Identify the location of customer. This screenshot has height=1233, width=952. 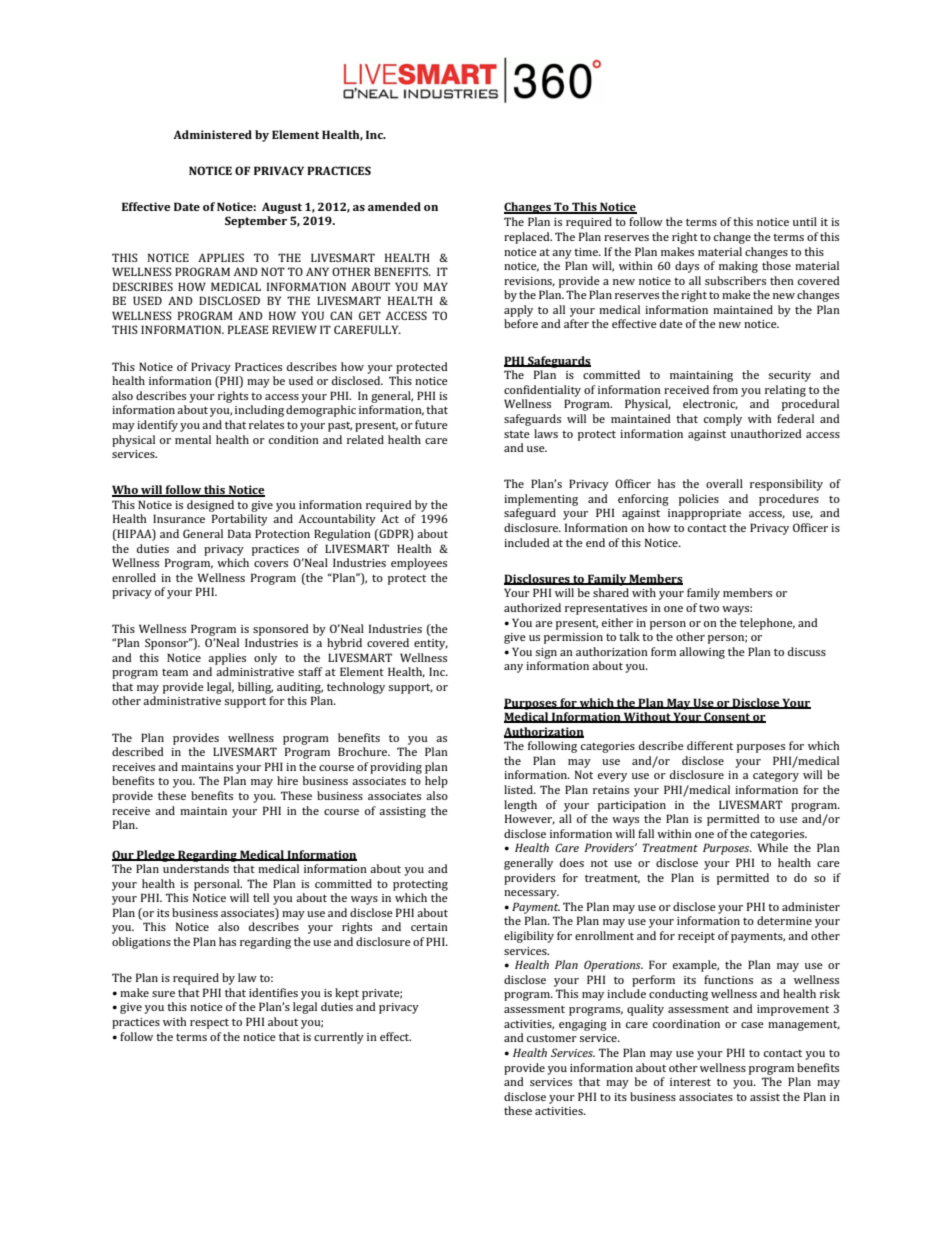
(552, 1038).
